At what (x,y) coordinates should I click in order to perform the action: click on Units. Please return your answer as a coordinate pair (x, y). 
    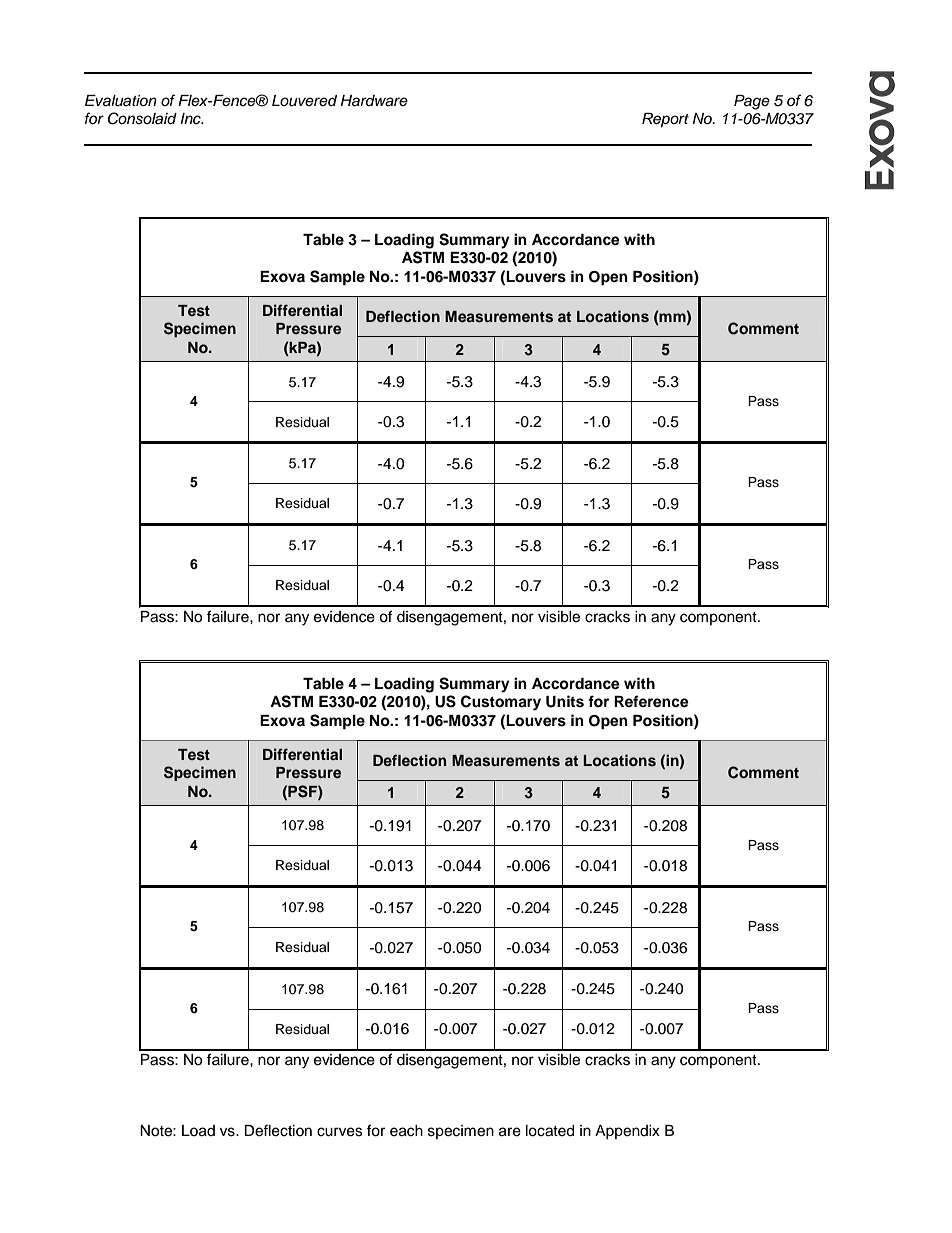
    Looking at the image, I should click on (565, 701).
